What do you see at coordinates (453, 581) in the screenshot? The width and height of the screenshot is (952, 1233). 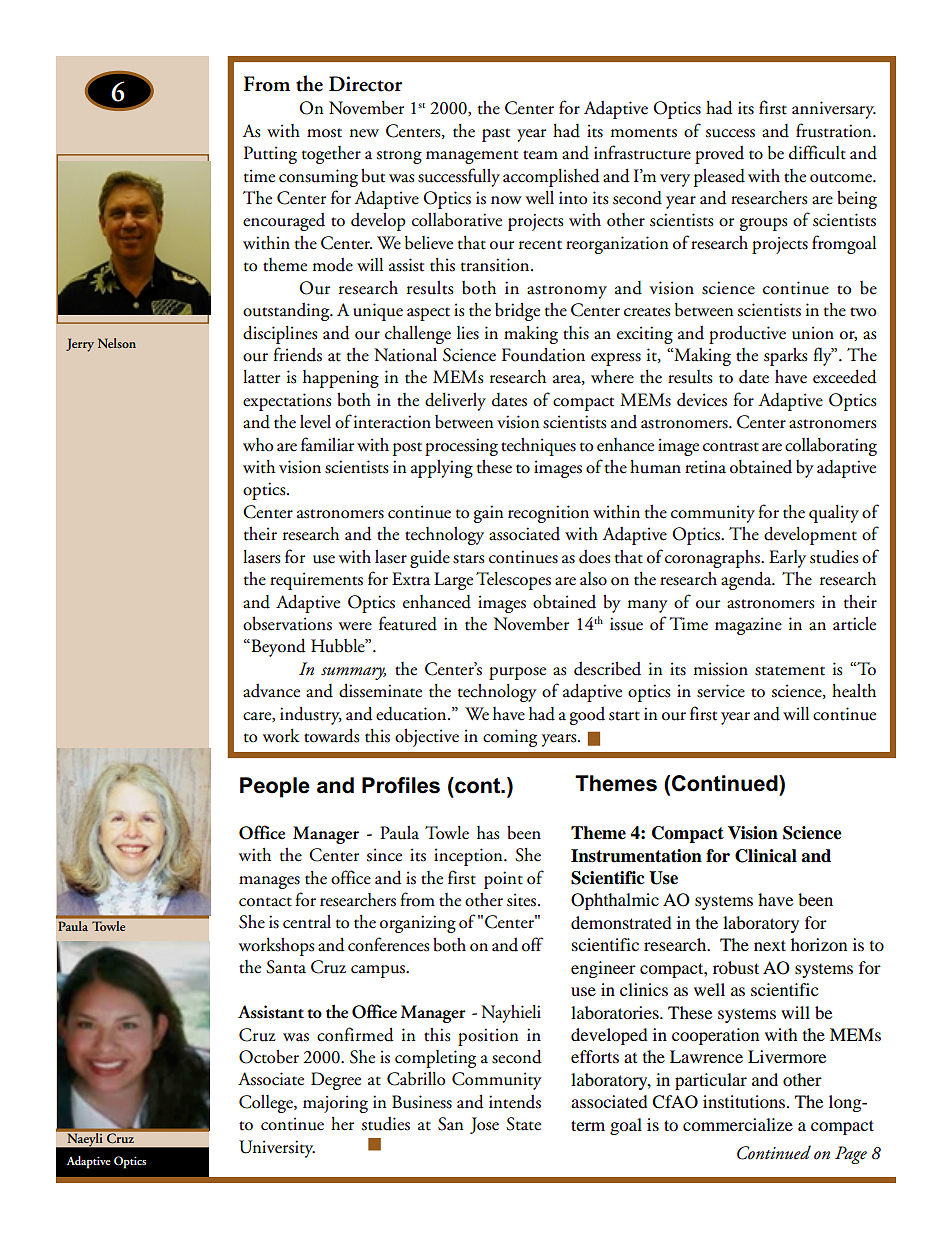 I see `Large` at bounding box center [453, 581].
